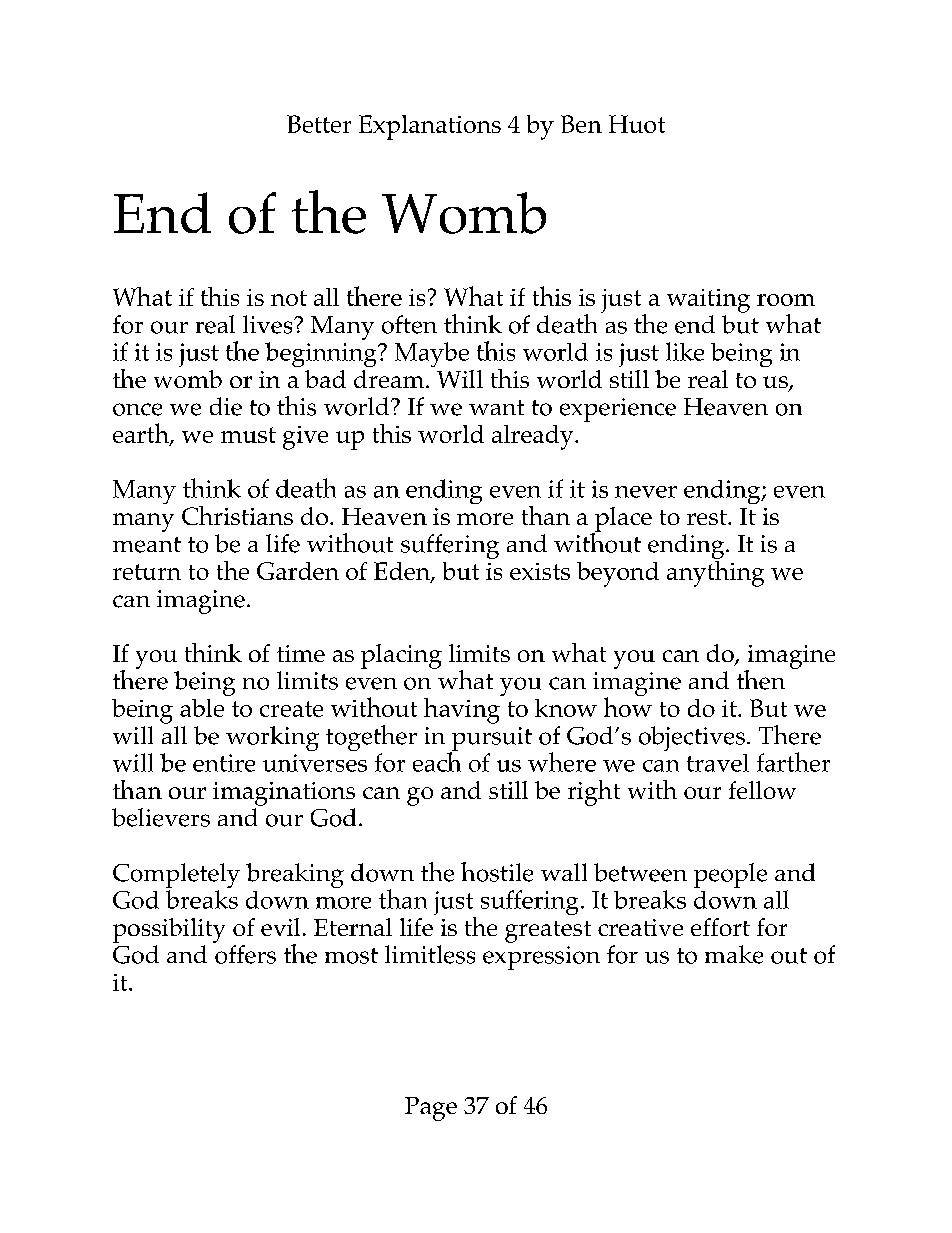 This document has height=1233, width=952. I want to click on rest, so click(708, 517).
